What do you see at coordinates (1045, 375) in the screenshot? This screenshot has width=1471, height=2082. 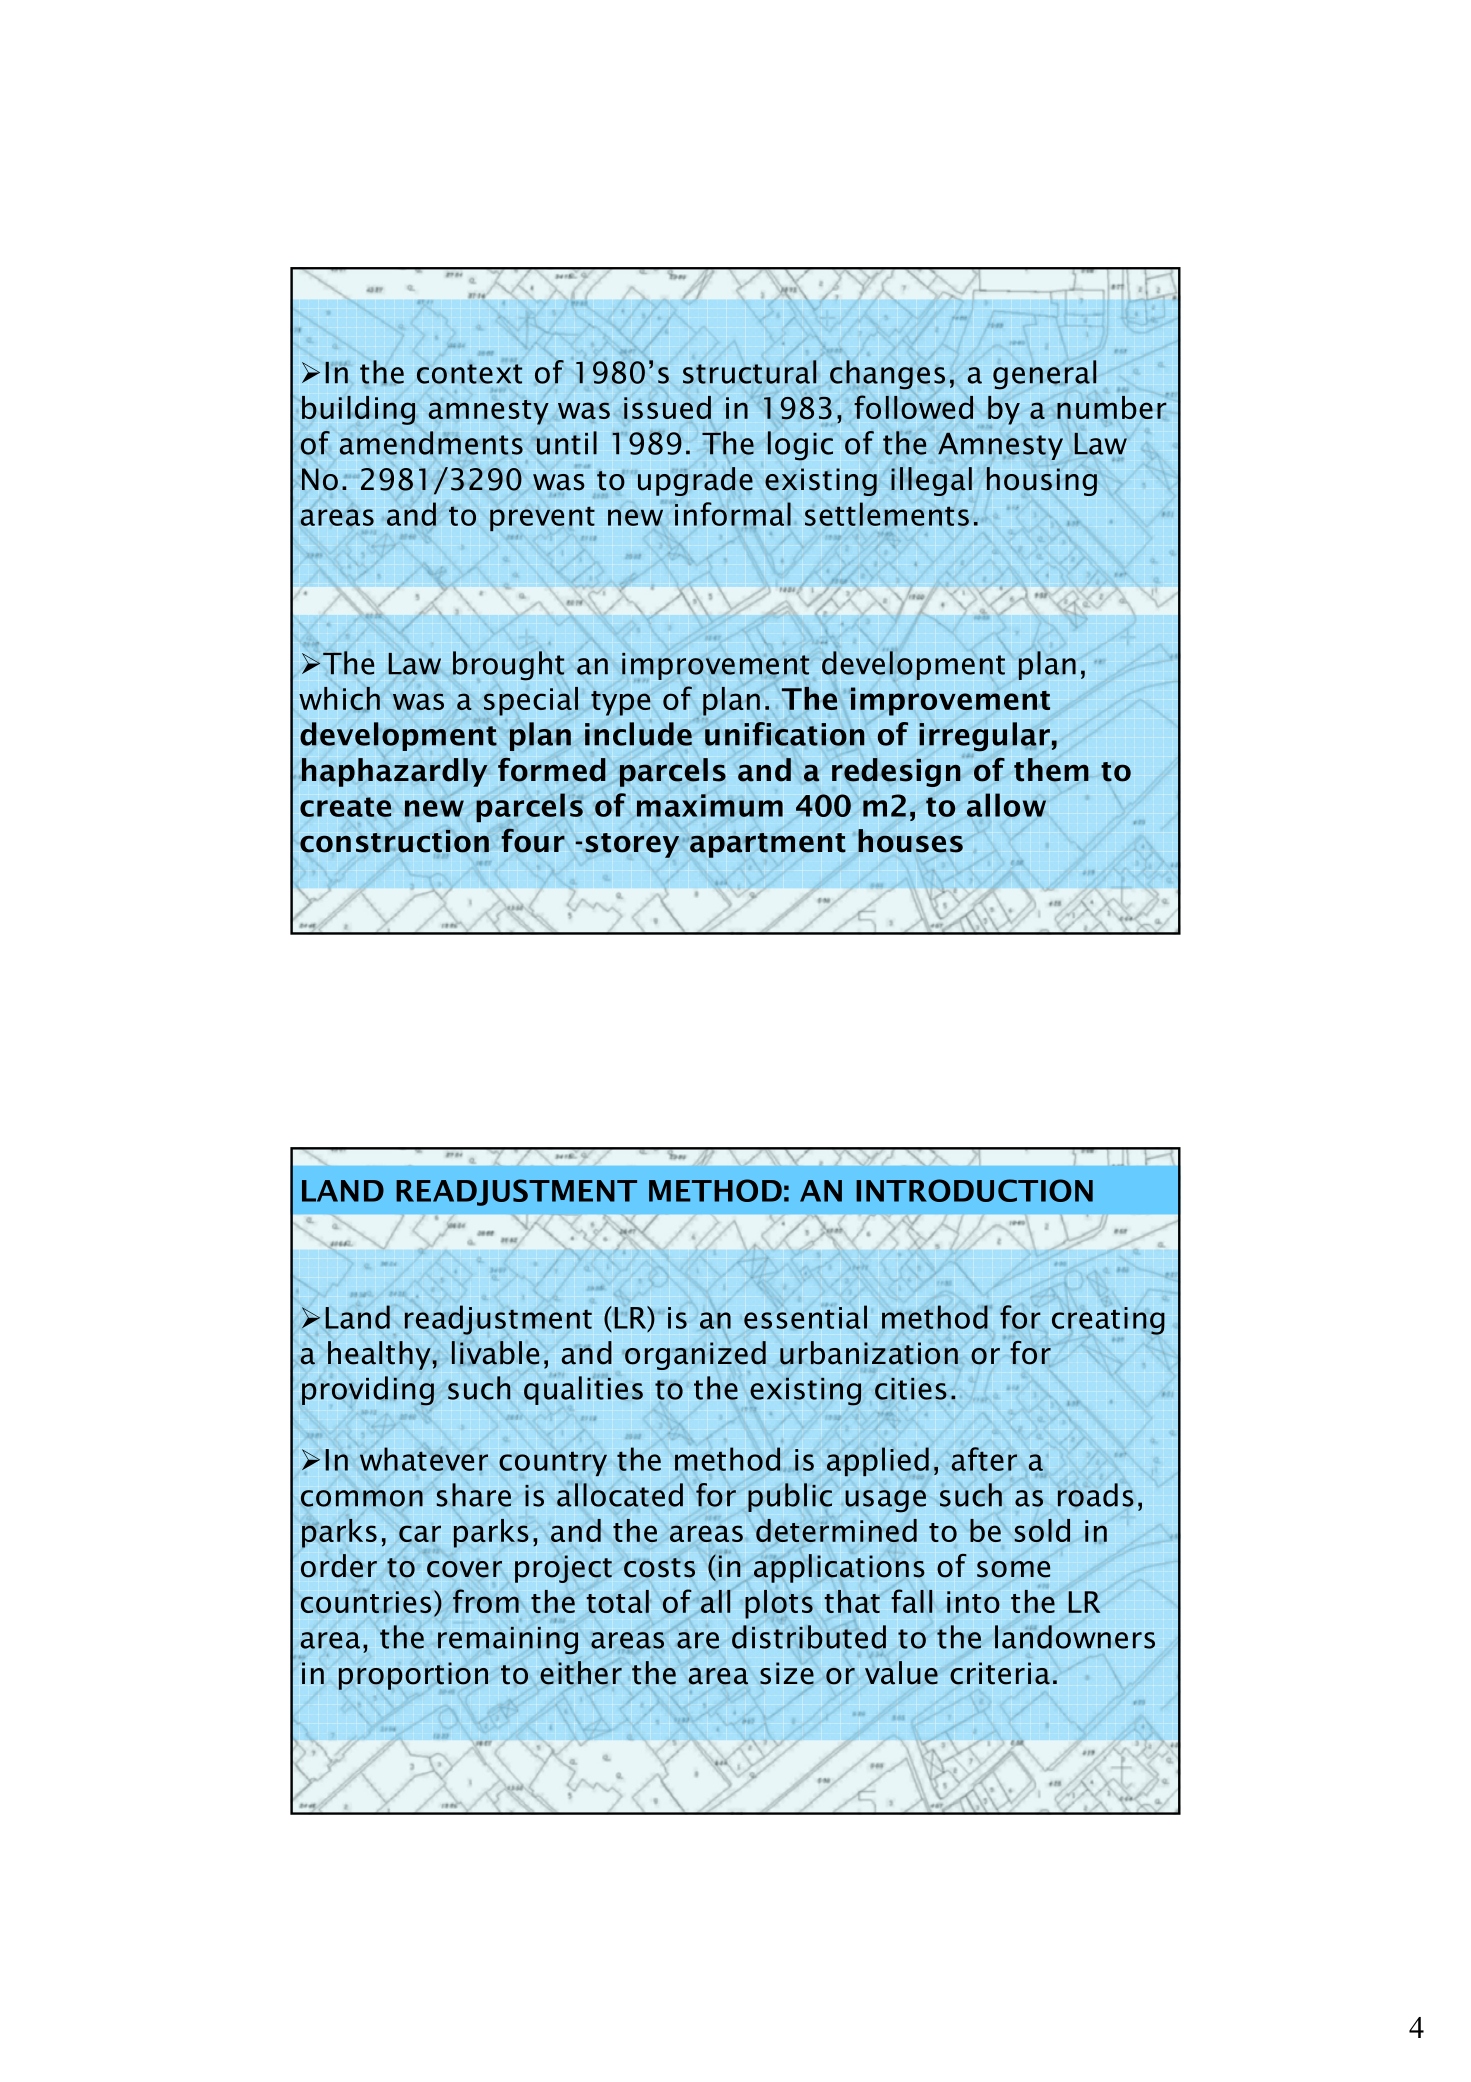 I see `general` at bounding box center [1045, 375].
